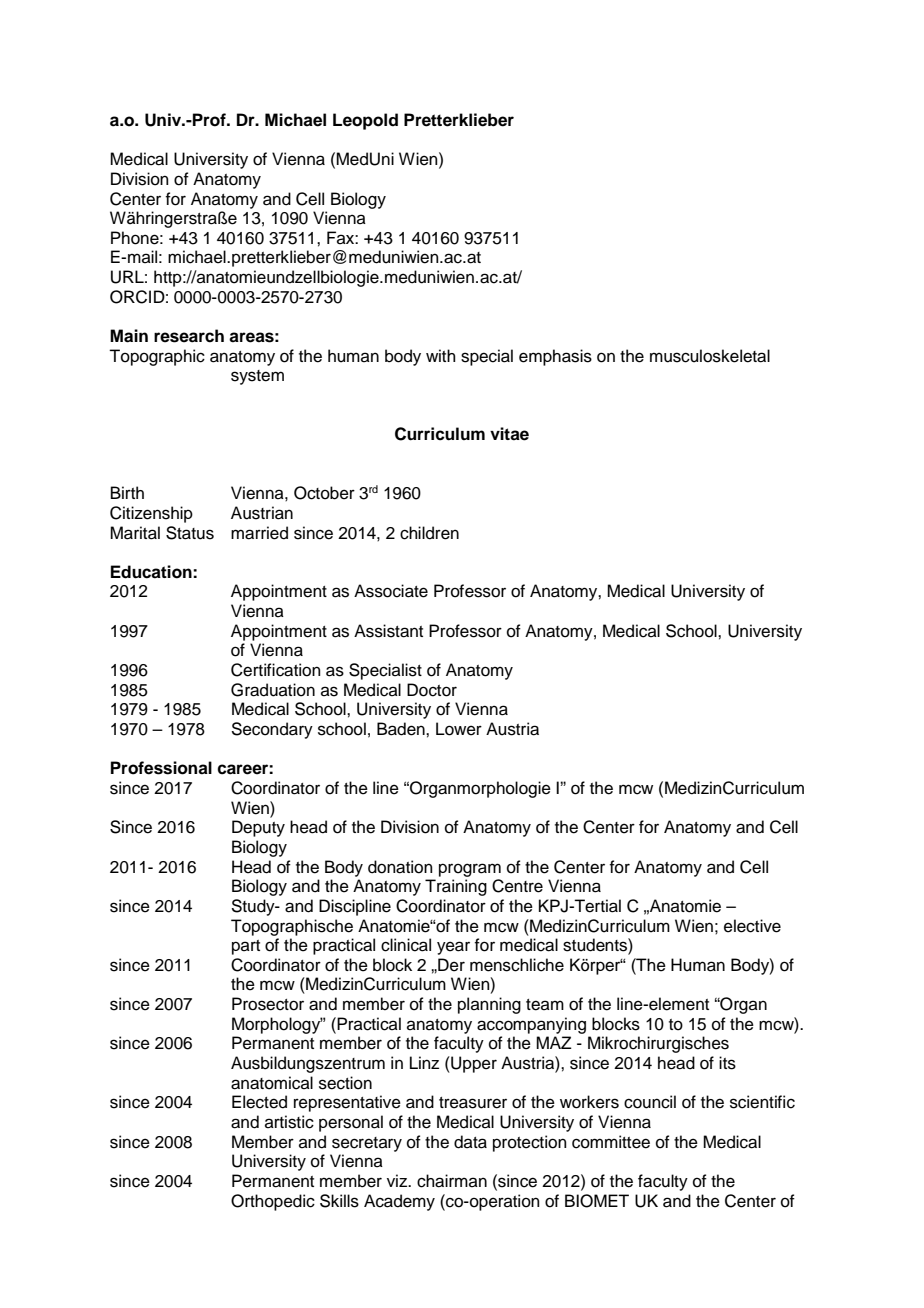 Image resolution: width=924 pixels, height=1308 pixels. I want to click on chairman, so click(452, 1181).
